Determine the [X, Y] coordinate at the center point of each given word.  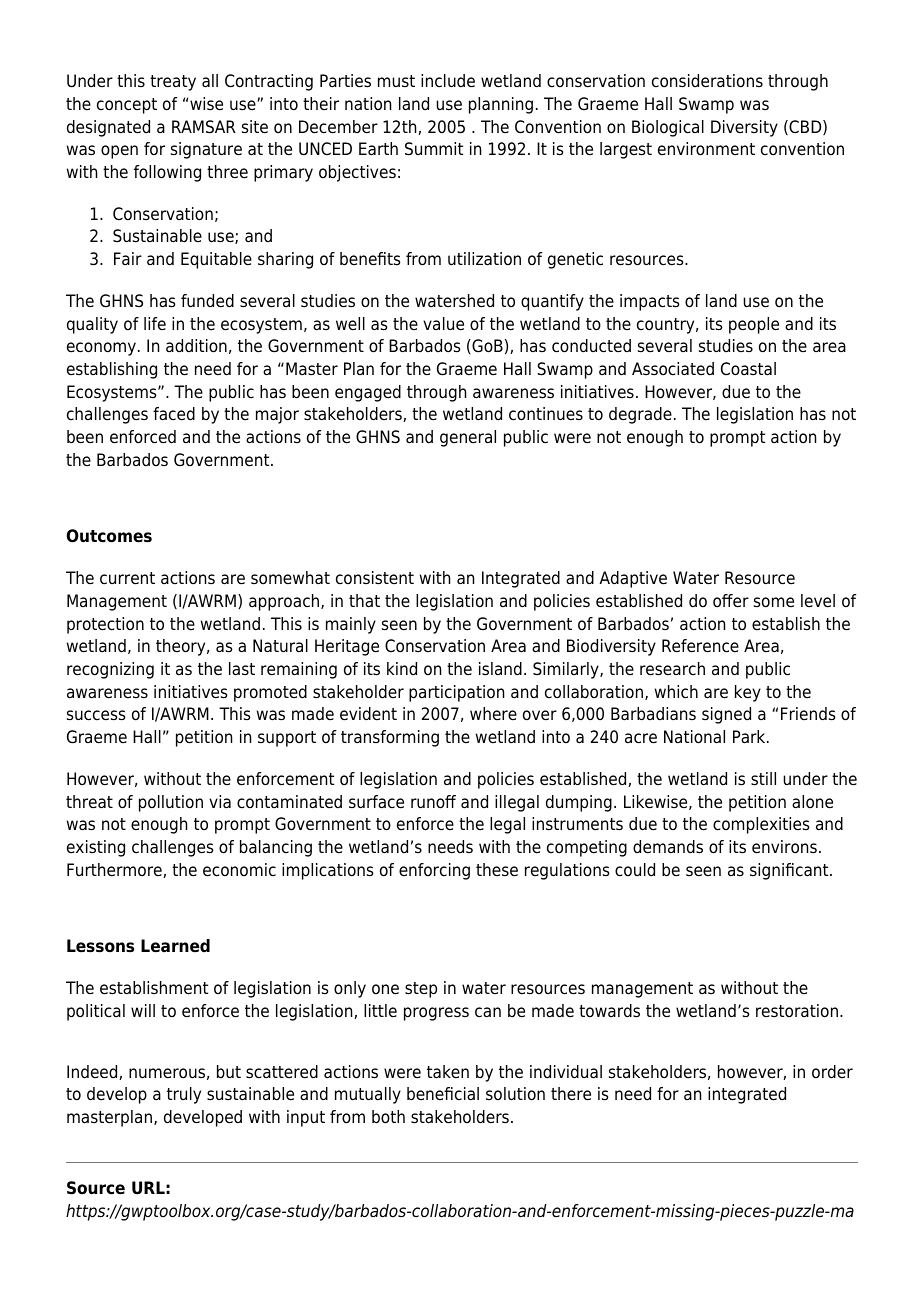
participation [456, 693]
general [468, 438]
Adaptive [633, 579]
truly [184, 1095]
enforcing [434, 871]
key [748, 693]
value [443, 324]
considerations [707, 81]
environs [784, 847]
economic [239, 870]
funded [207, 301]
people [754, 325]
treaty [173, 83]
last [242, 669]
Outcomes [109, 536]
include [448, 81]
